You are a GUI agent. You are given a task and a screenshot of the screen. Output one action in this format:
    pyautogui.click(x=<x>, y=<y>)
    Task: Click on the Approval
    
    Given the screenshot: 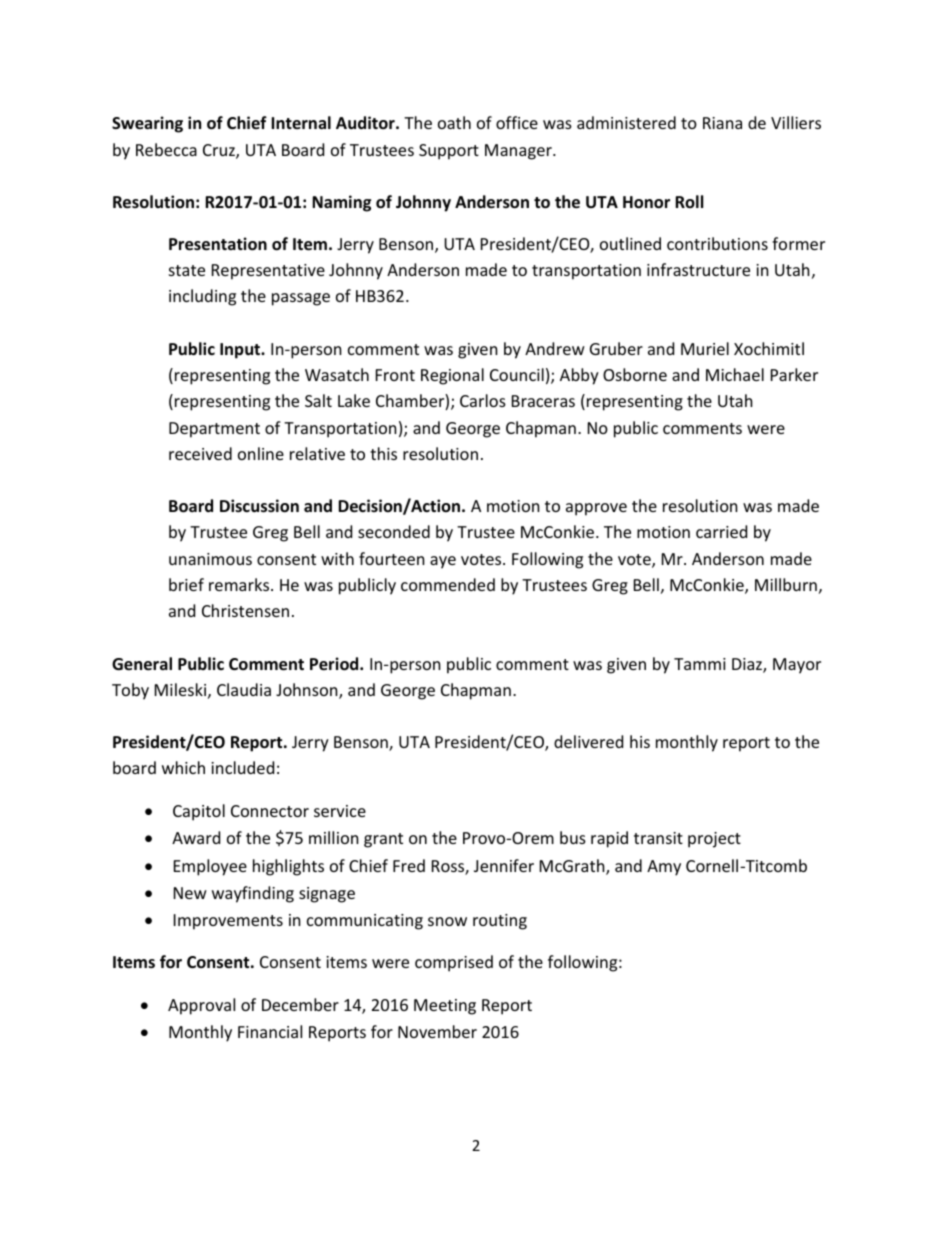 What is the action you would take?
    pyautogui.click(x=201, y=1006)
